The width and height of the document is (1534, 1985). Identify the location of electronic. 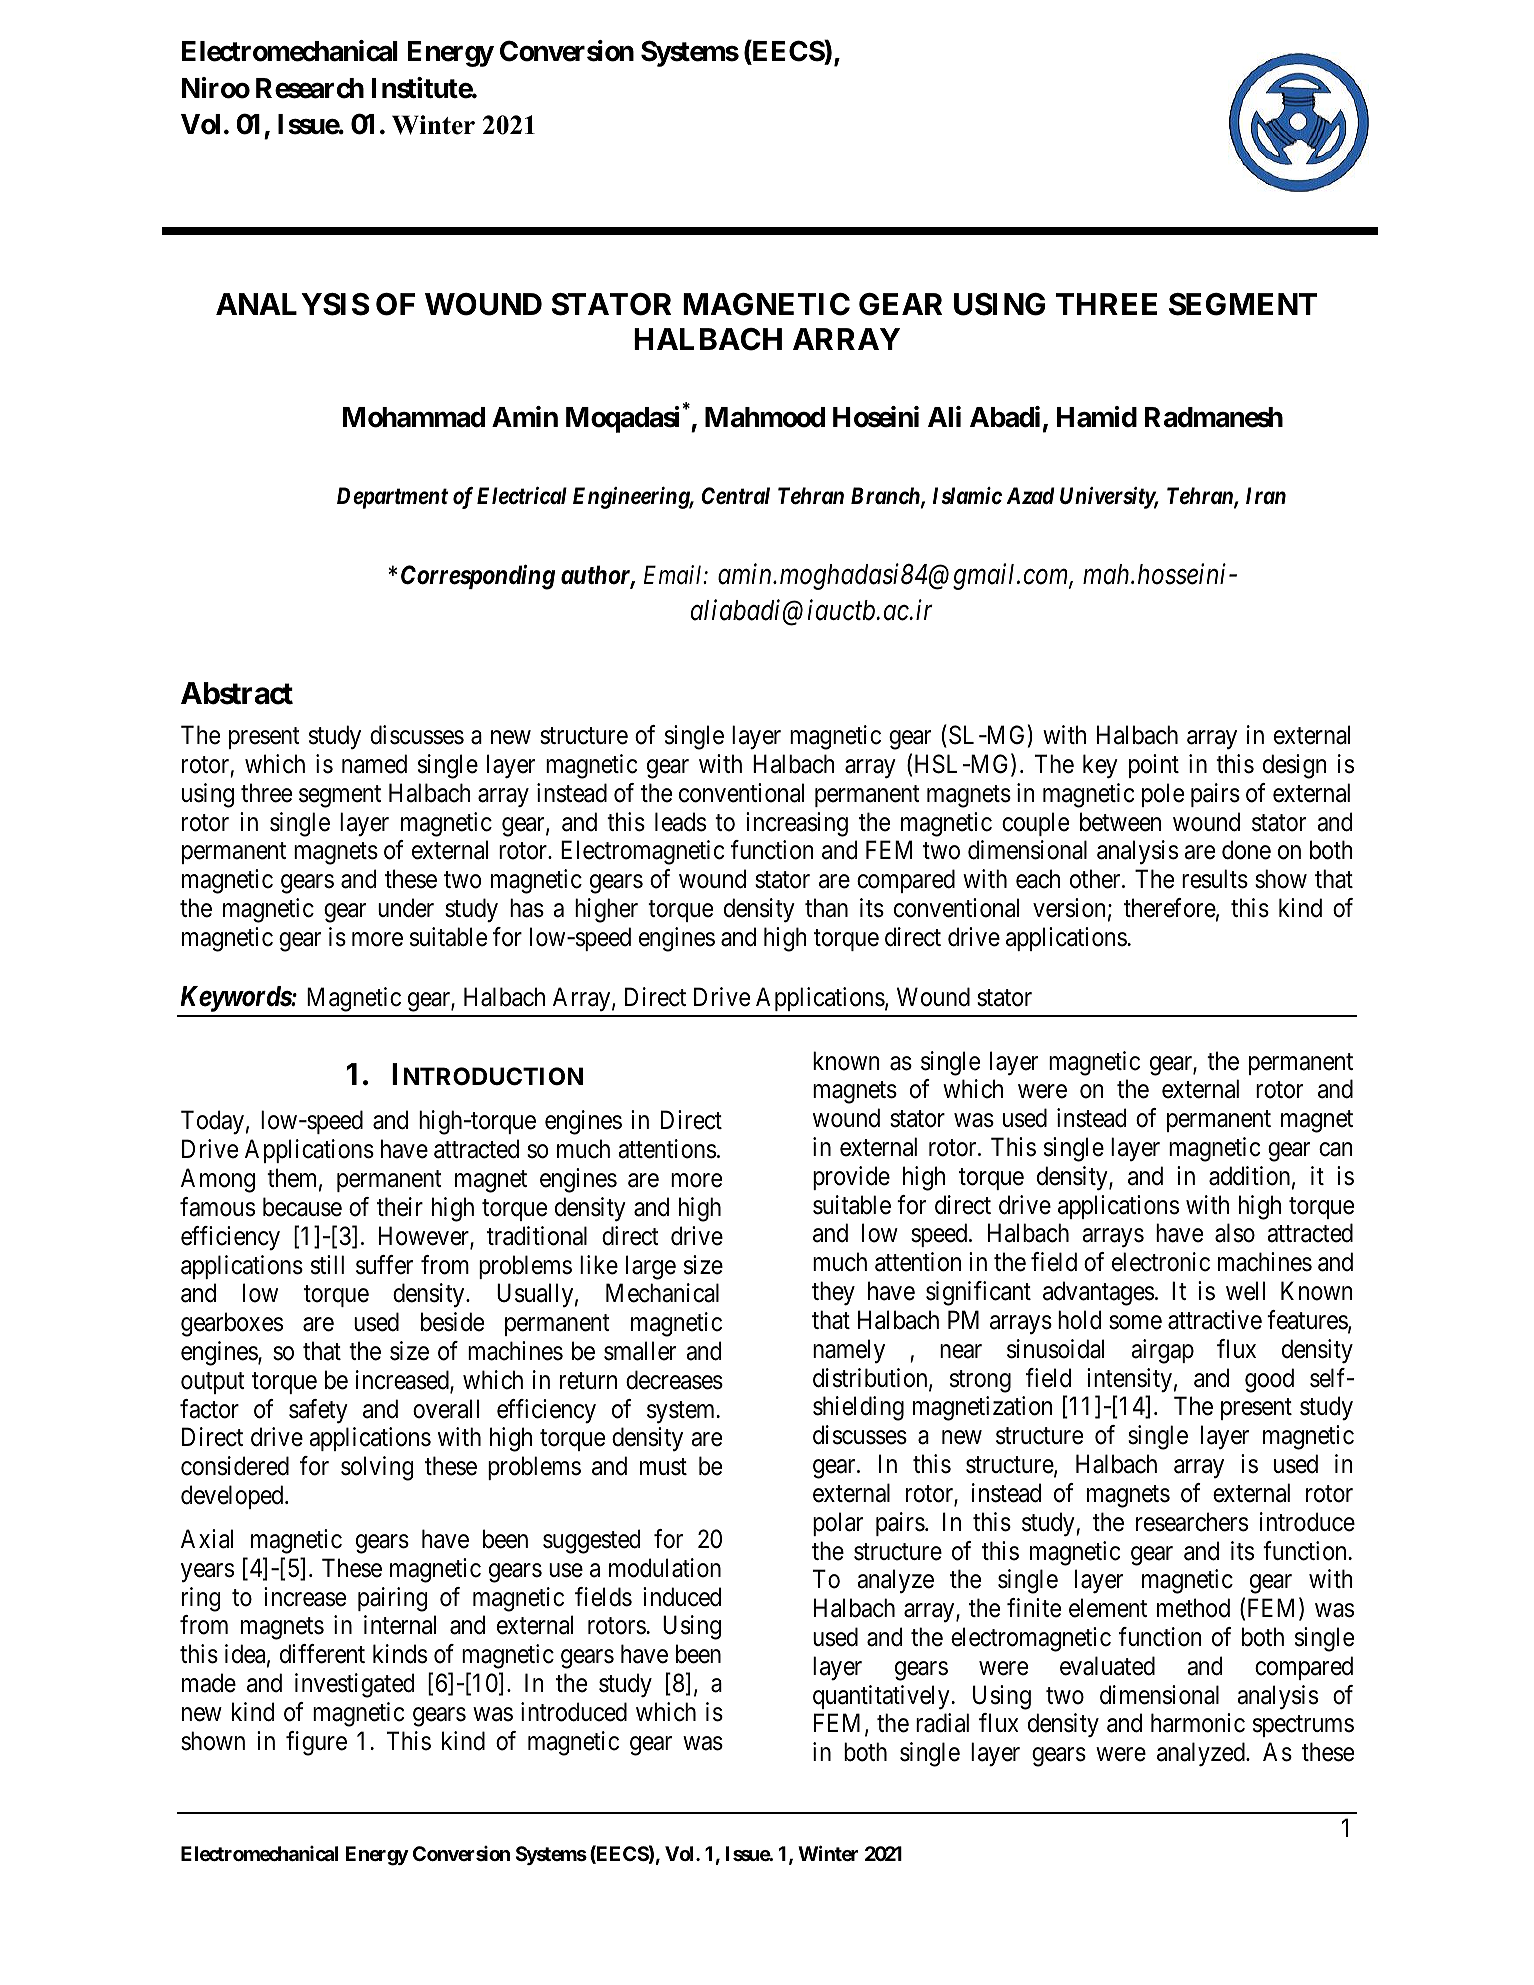
(1161, 1262).
